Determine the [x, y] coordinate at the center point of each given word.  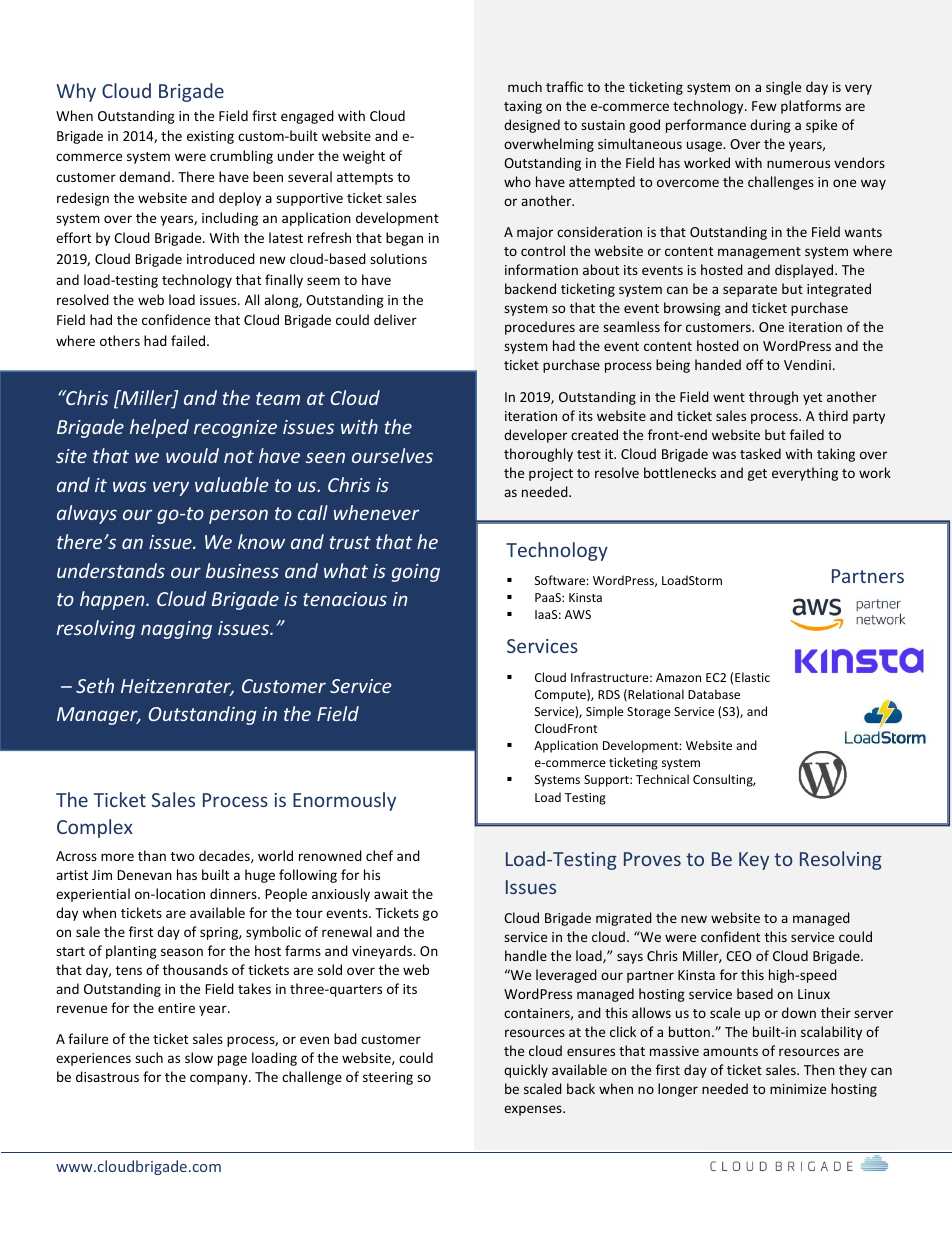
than [152, 855]
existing [210, 137]
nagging [176, 630]
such [149, 1057]
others [120, 340]
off [755, 364]
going [416, 573]
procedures [540, 328]
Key [754, 861]
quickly [526, 1071]
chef [379, 855]
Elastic [752, 677]
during [770, 126]
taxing [523, 107]
